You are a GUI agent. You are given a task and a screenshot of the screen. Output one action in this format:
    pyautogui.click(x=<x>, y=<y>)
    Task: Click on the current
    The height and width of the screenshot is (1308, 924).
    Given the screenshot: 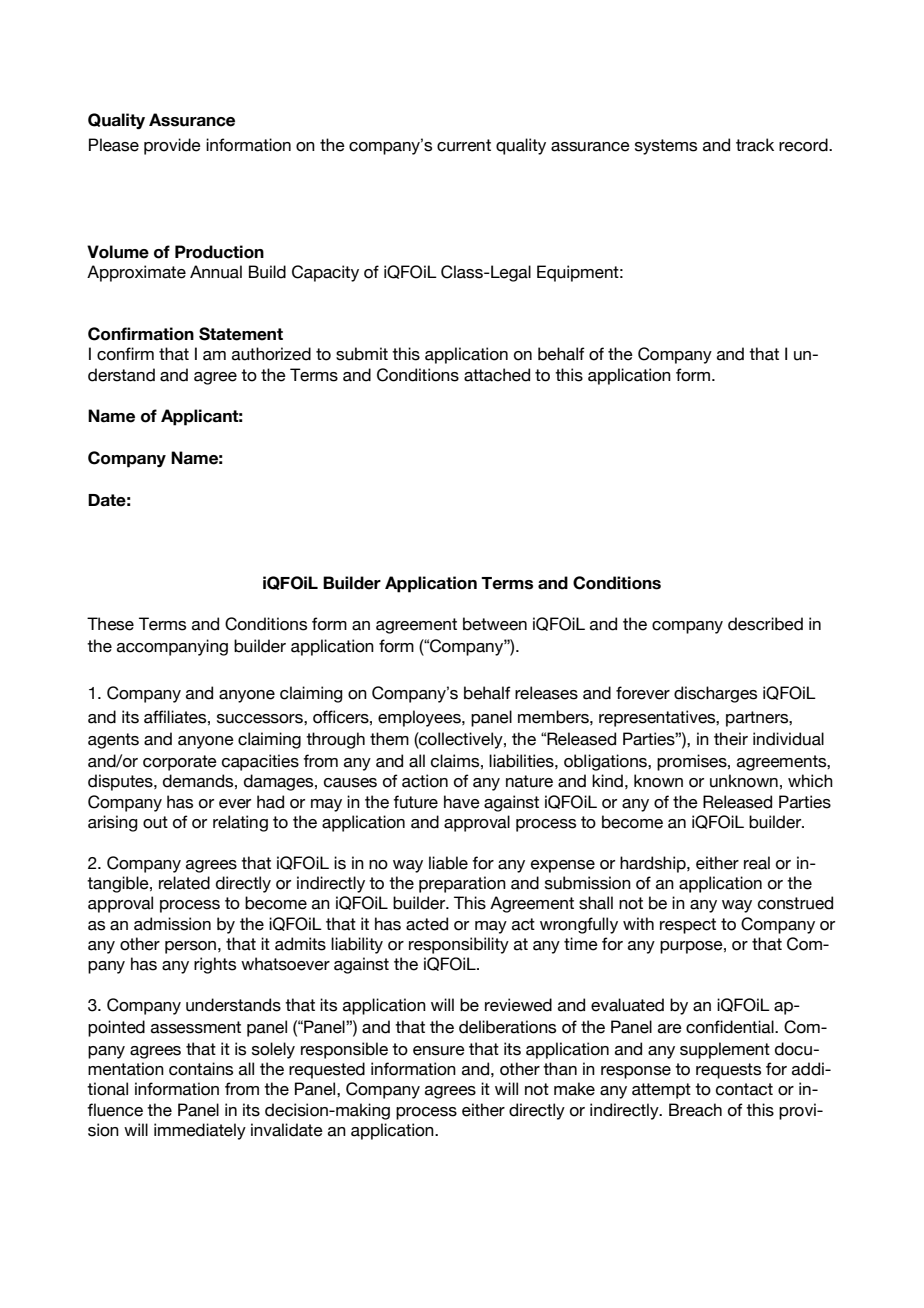 What is the action you would take?
    pyautogui.click(x=464, y=145)
